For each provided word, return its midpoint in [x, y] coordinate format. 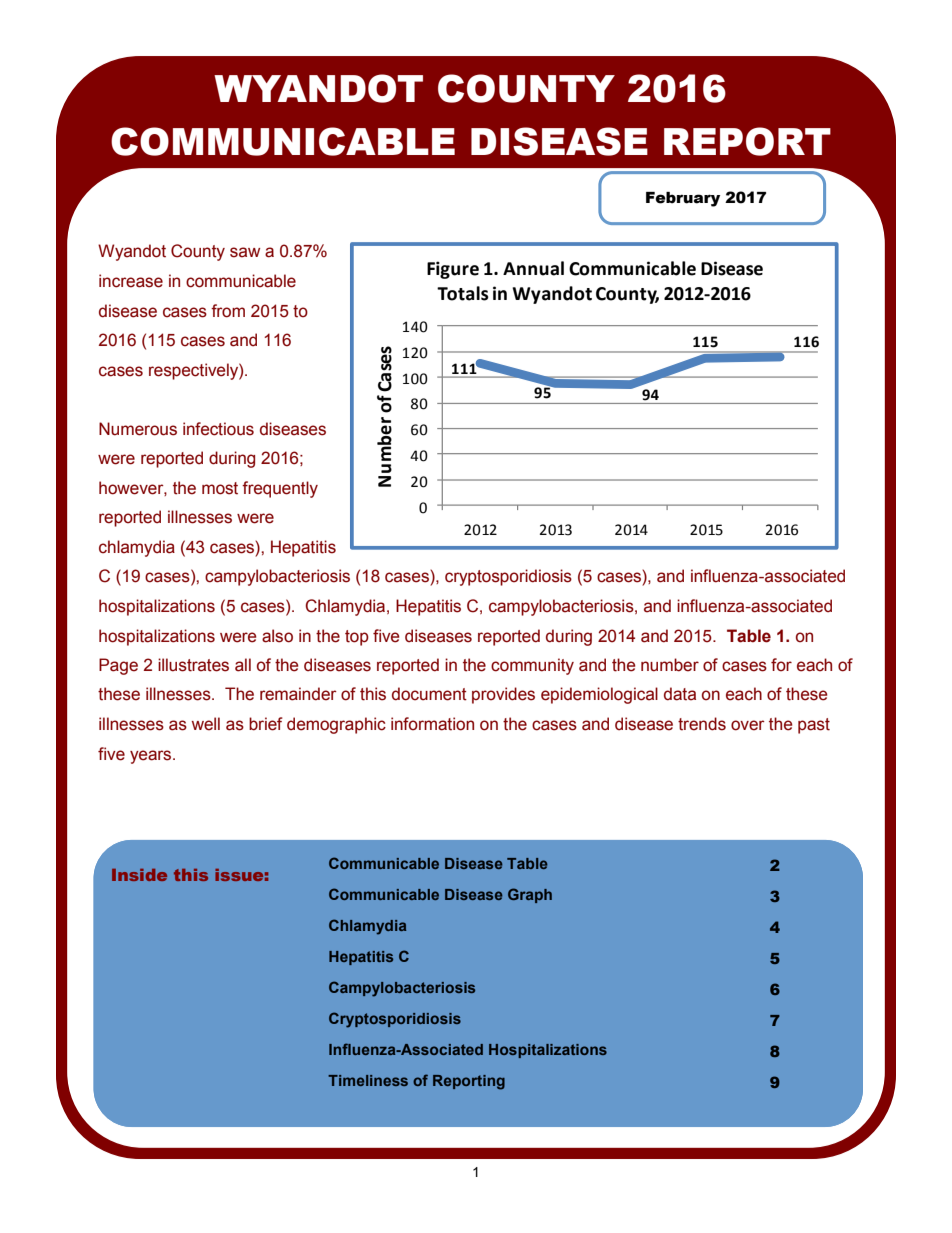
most [220, 488]
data [680, 694]
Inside [139, 875]
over [748, 725]
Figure [453, 270]
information [432, 724]
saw [245, 252]
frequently [280, 489]
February [683, 199]
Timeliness [368, 1080]
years [152, 757]
